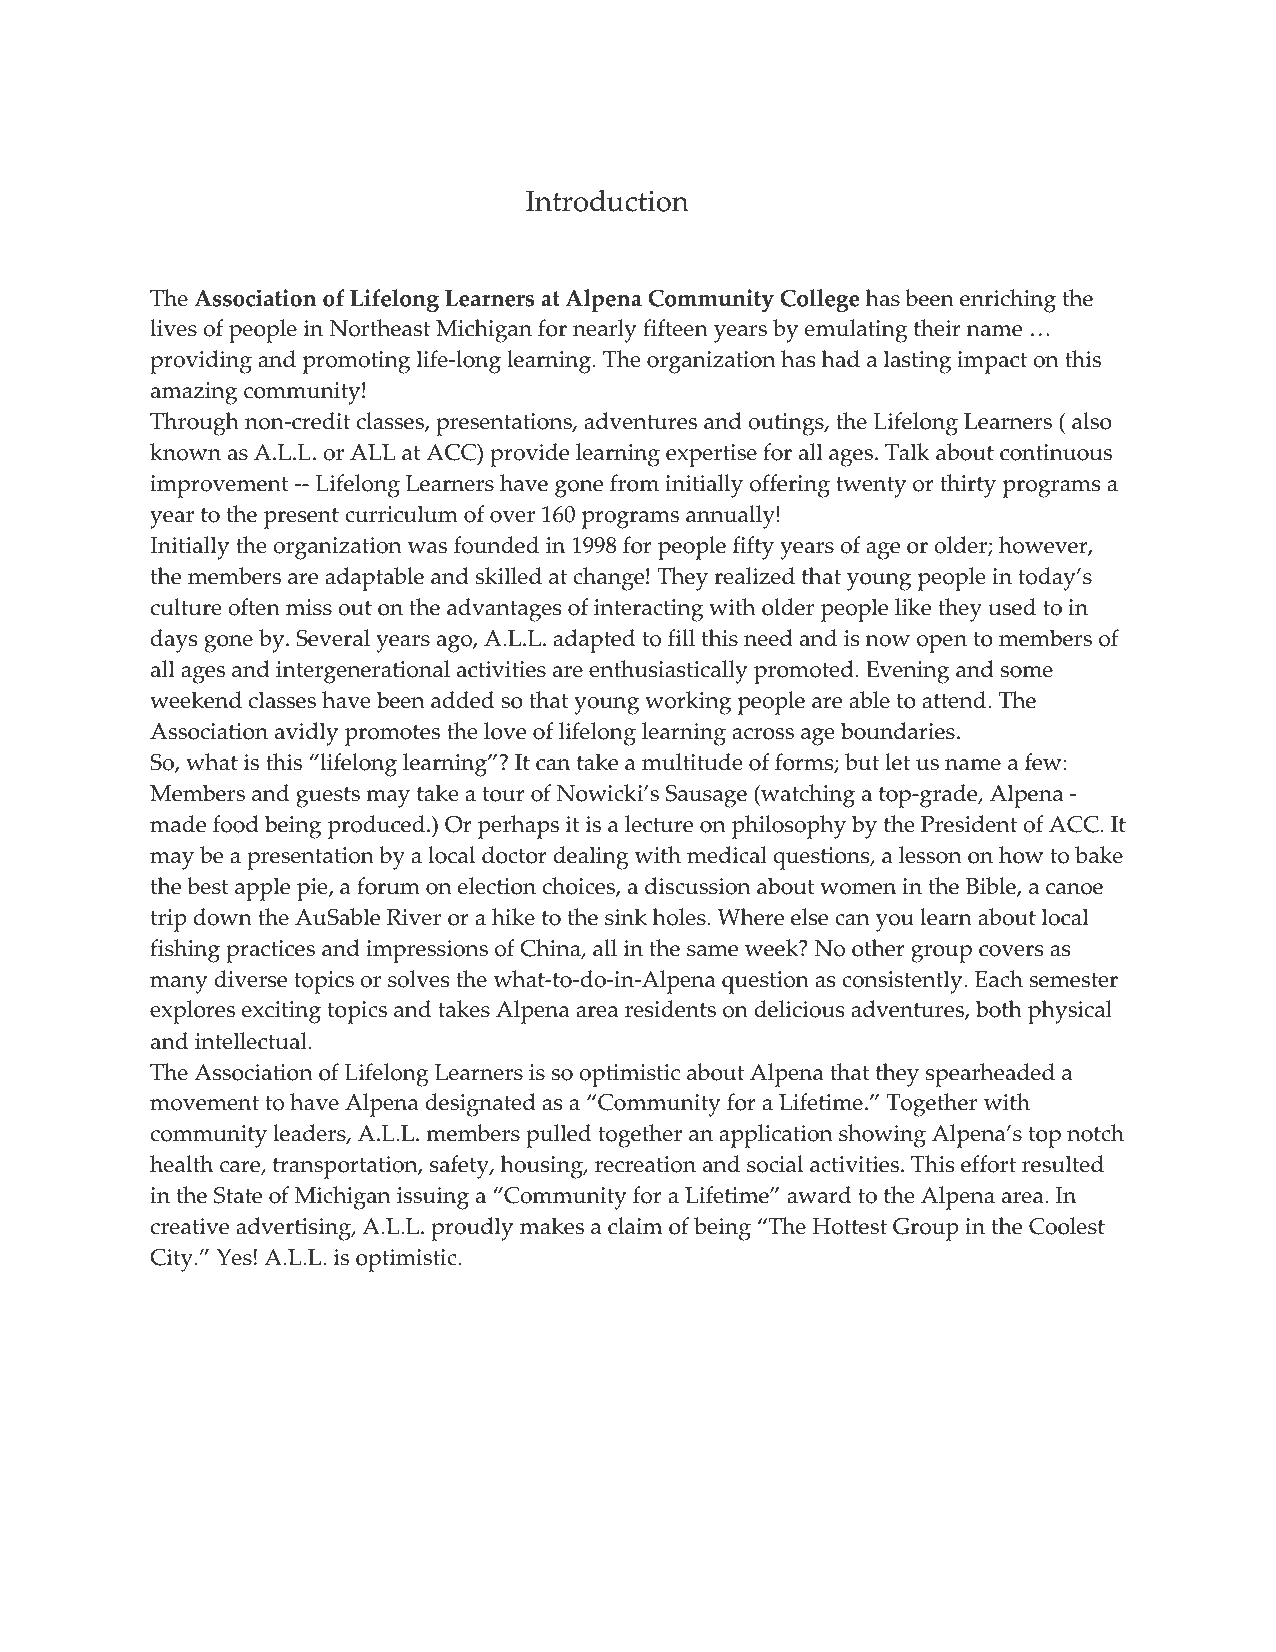 The height and width of the page is (1652, 1276). What do you see at coordinates (380, 328) in the page?
I see `Northeast` at bounding box center [380, 328].
